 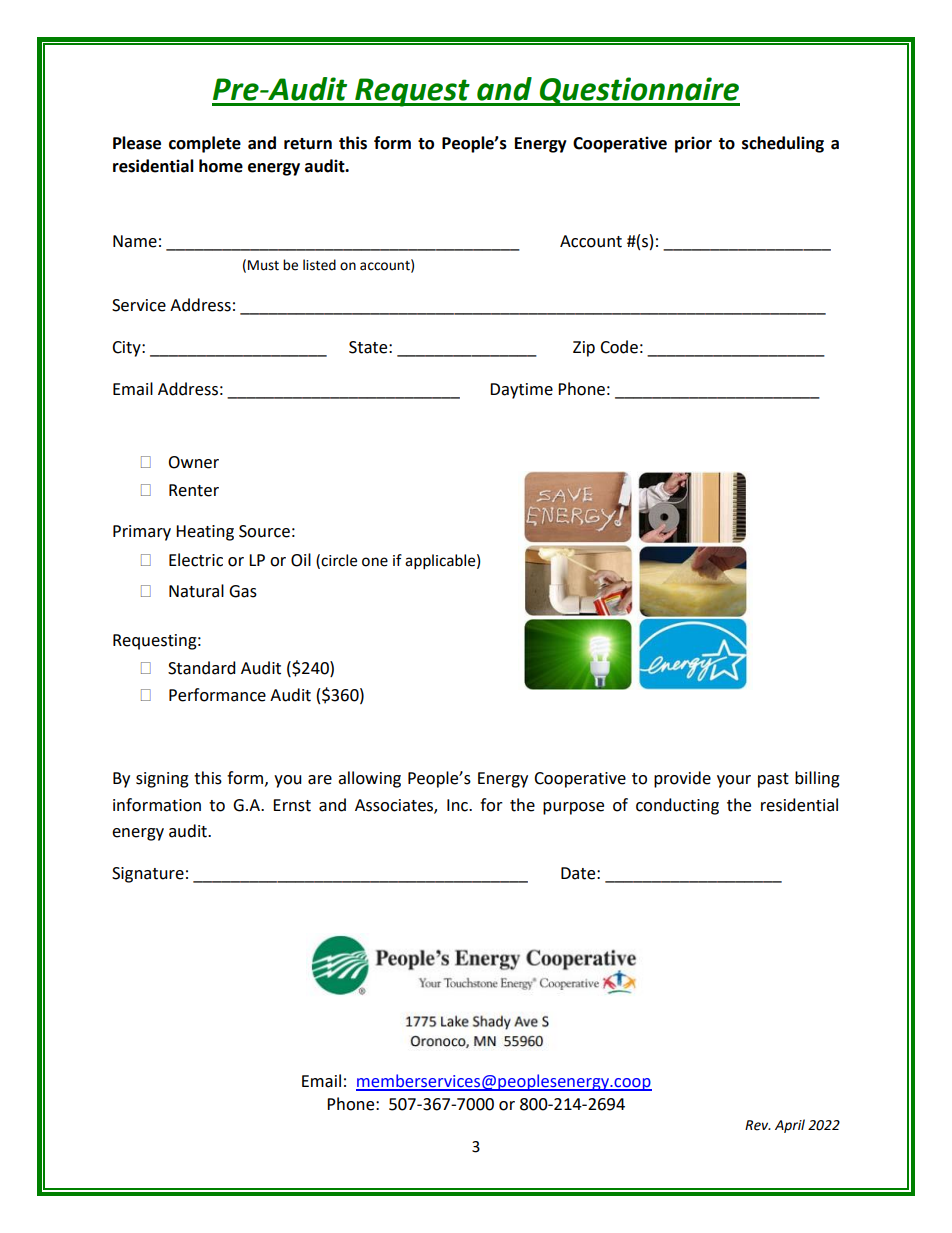 What do you see at coordinates (619, 347) in the screenshot?
I see `Code` at bounding box center [619, 347].
